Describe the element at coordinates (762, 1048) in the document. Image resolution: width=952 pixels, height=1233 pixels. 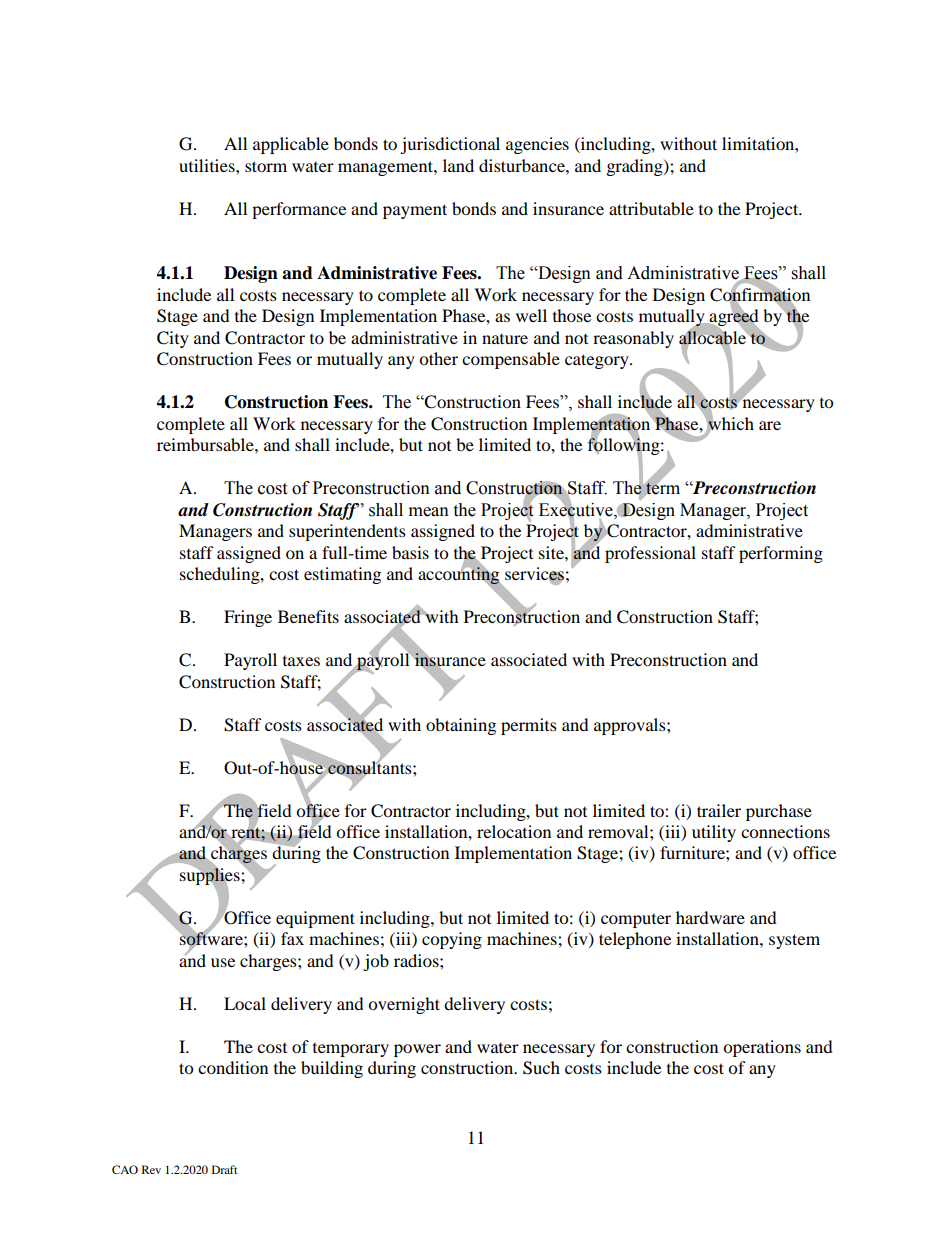
I see `operations` at that location.
